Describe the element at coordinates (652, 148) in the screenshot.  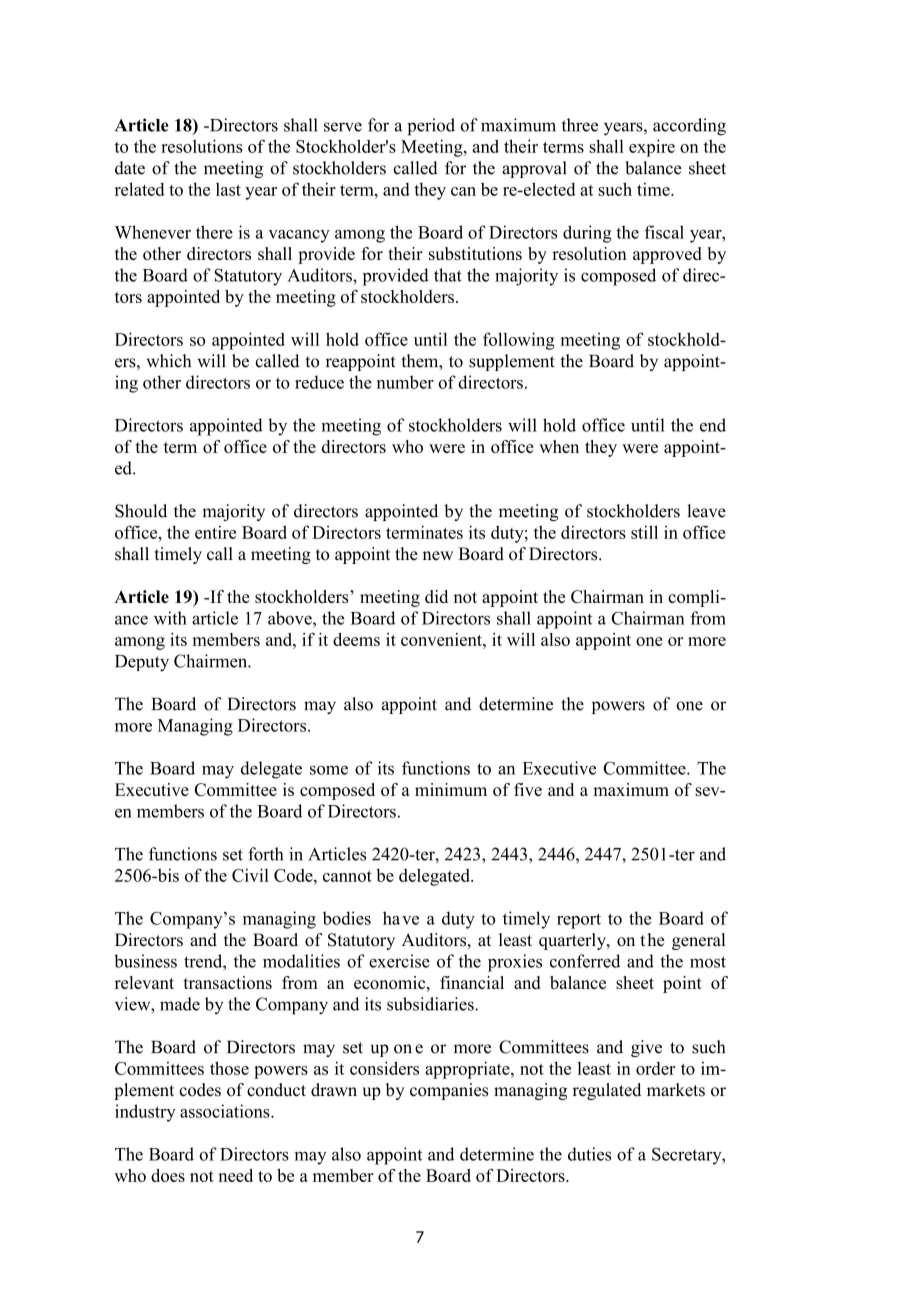
I see `expire` at that location.
